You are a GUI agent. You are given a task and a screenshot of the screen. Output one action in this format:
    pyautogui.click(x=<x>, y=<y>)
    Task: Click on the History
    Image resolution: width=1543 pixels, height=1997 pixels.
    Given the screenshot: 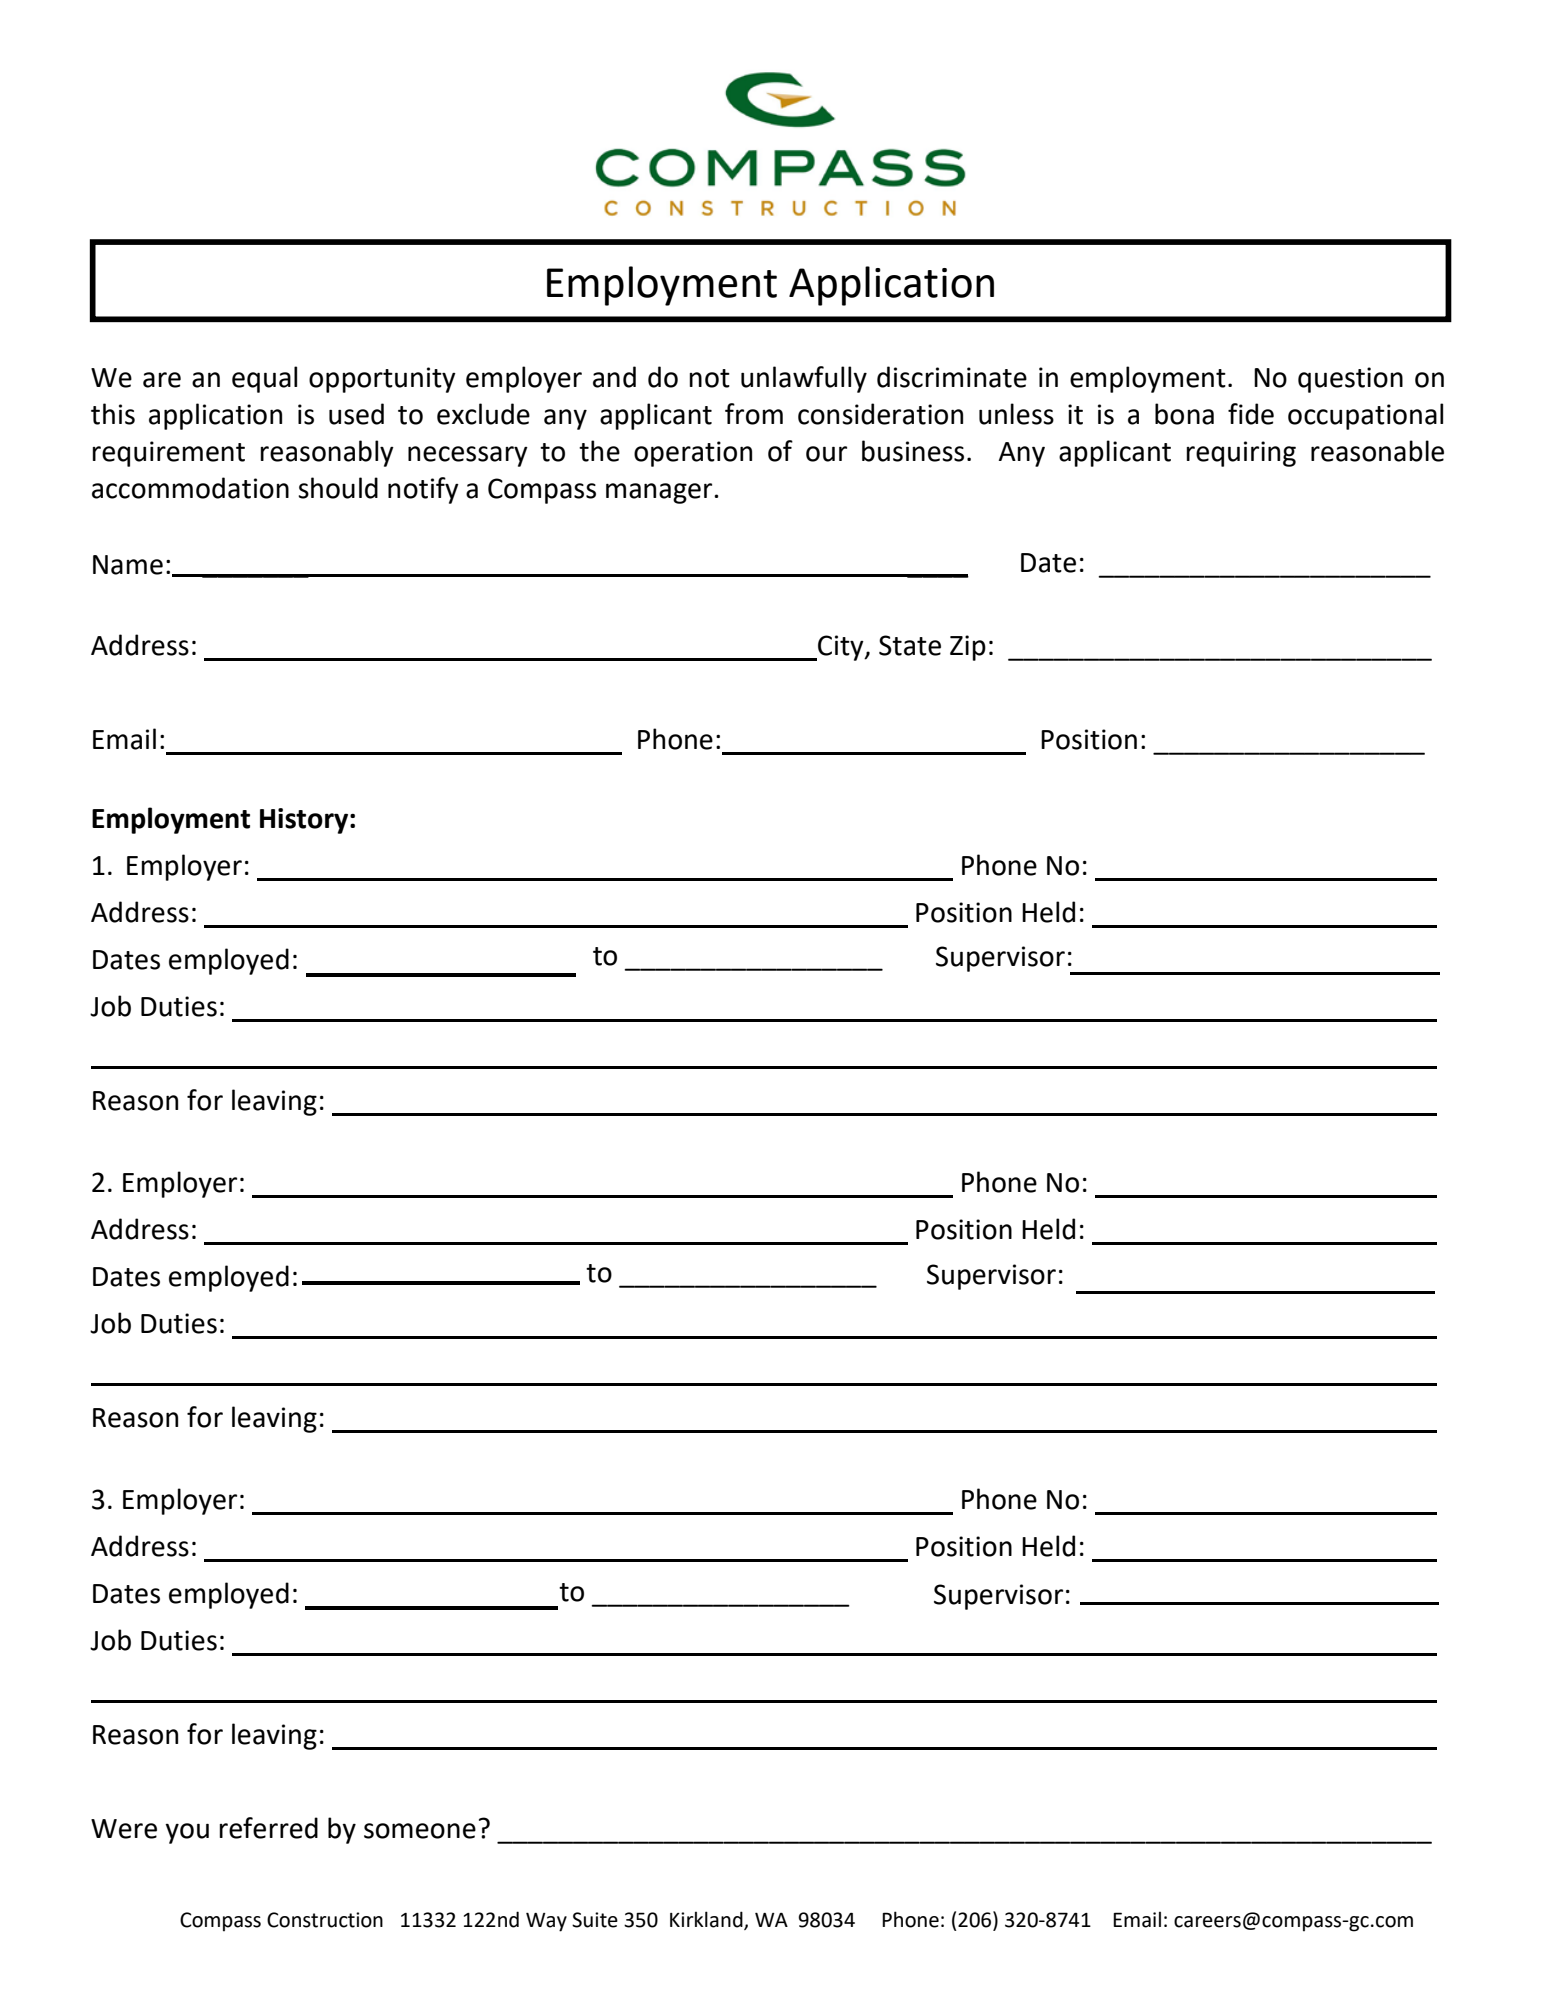 What is the action you would take?
    pyautogui.click(x=305, y=821)
